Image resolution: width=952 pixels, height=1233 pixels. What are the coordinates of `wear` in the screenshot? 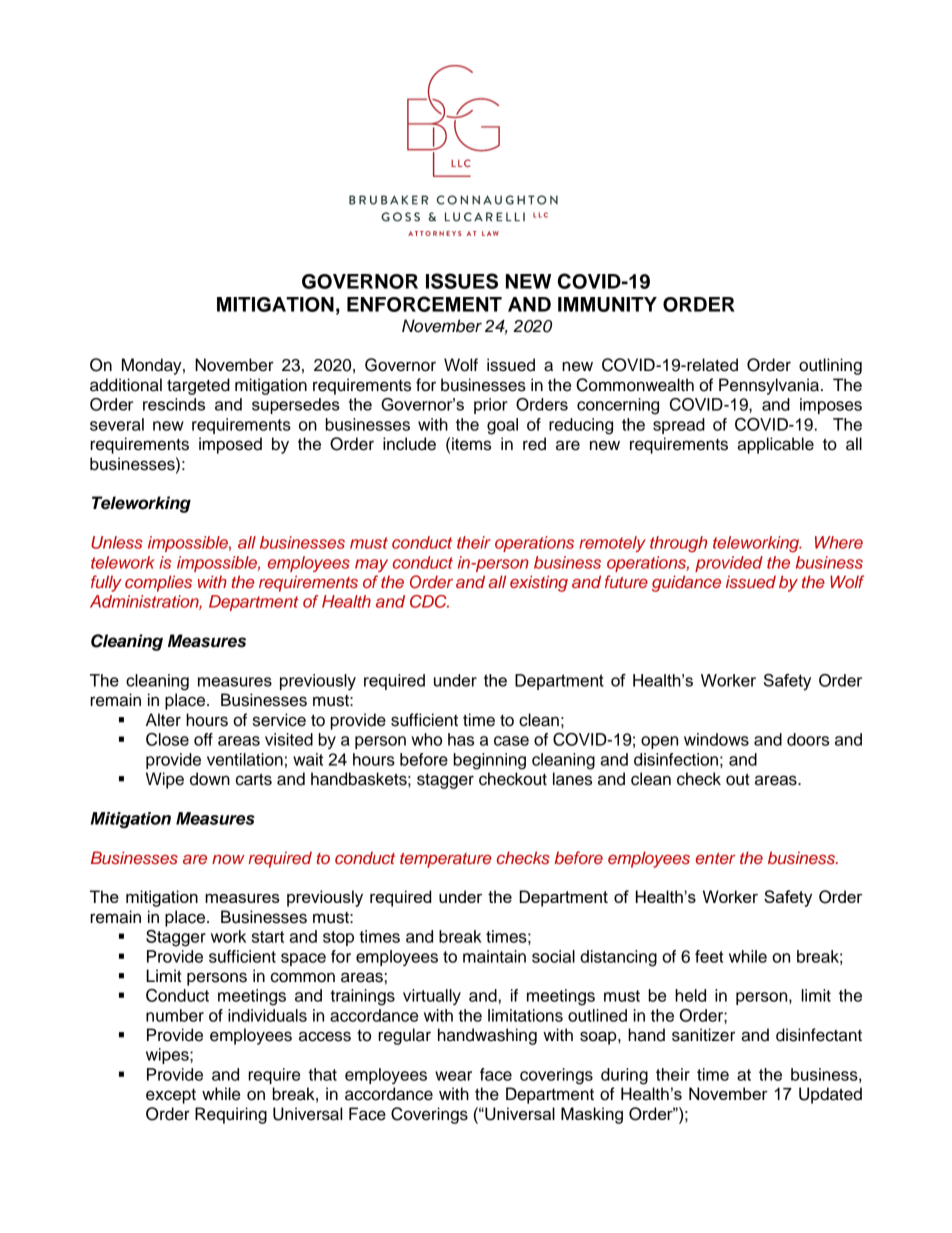 It's located at (453, 1076).
